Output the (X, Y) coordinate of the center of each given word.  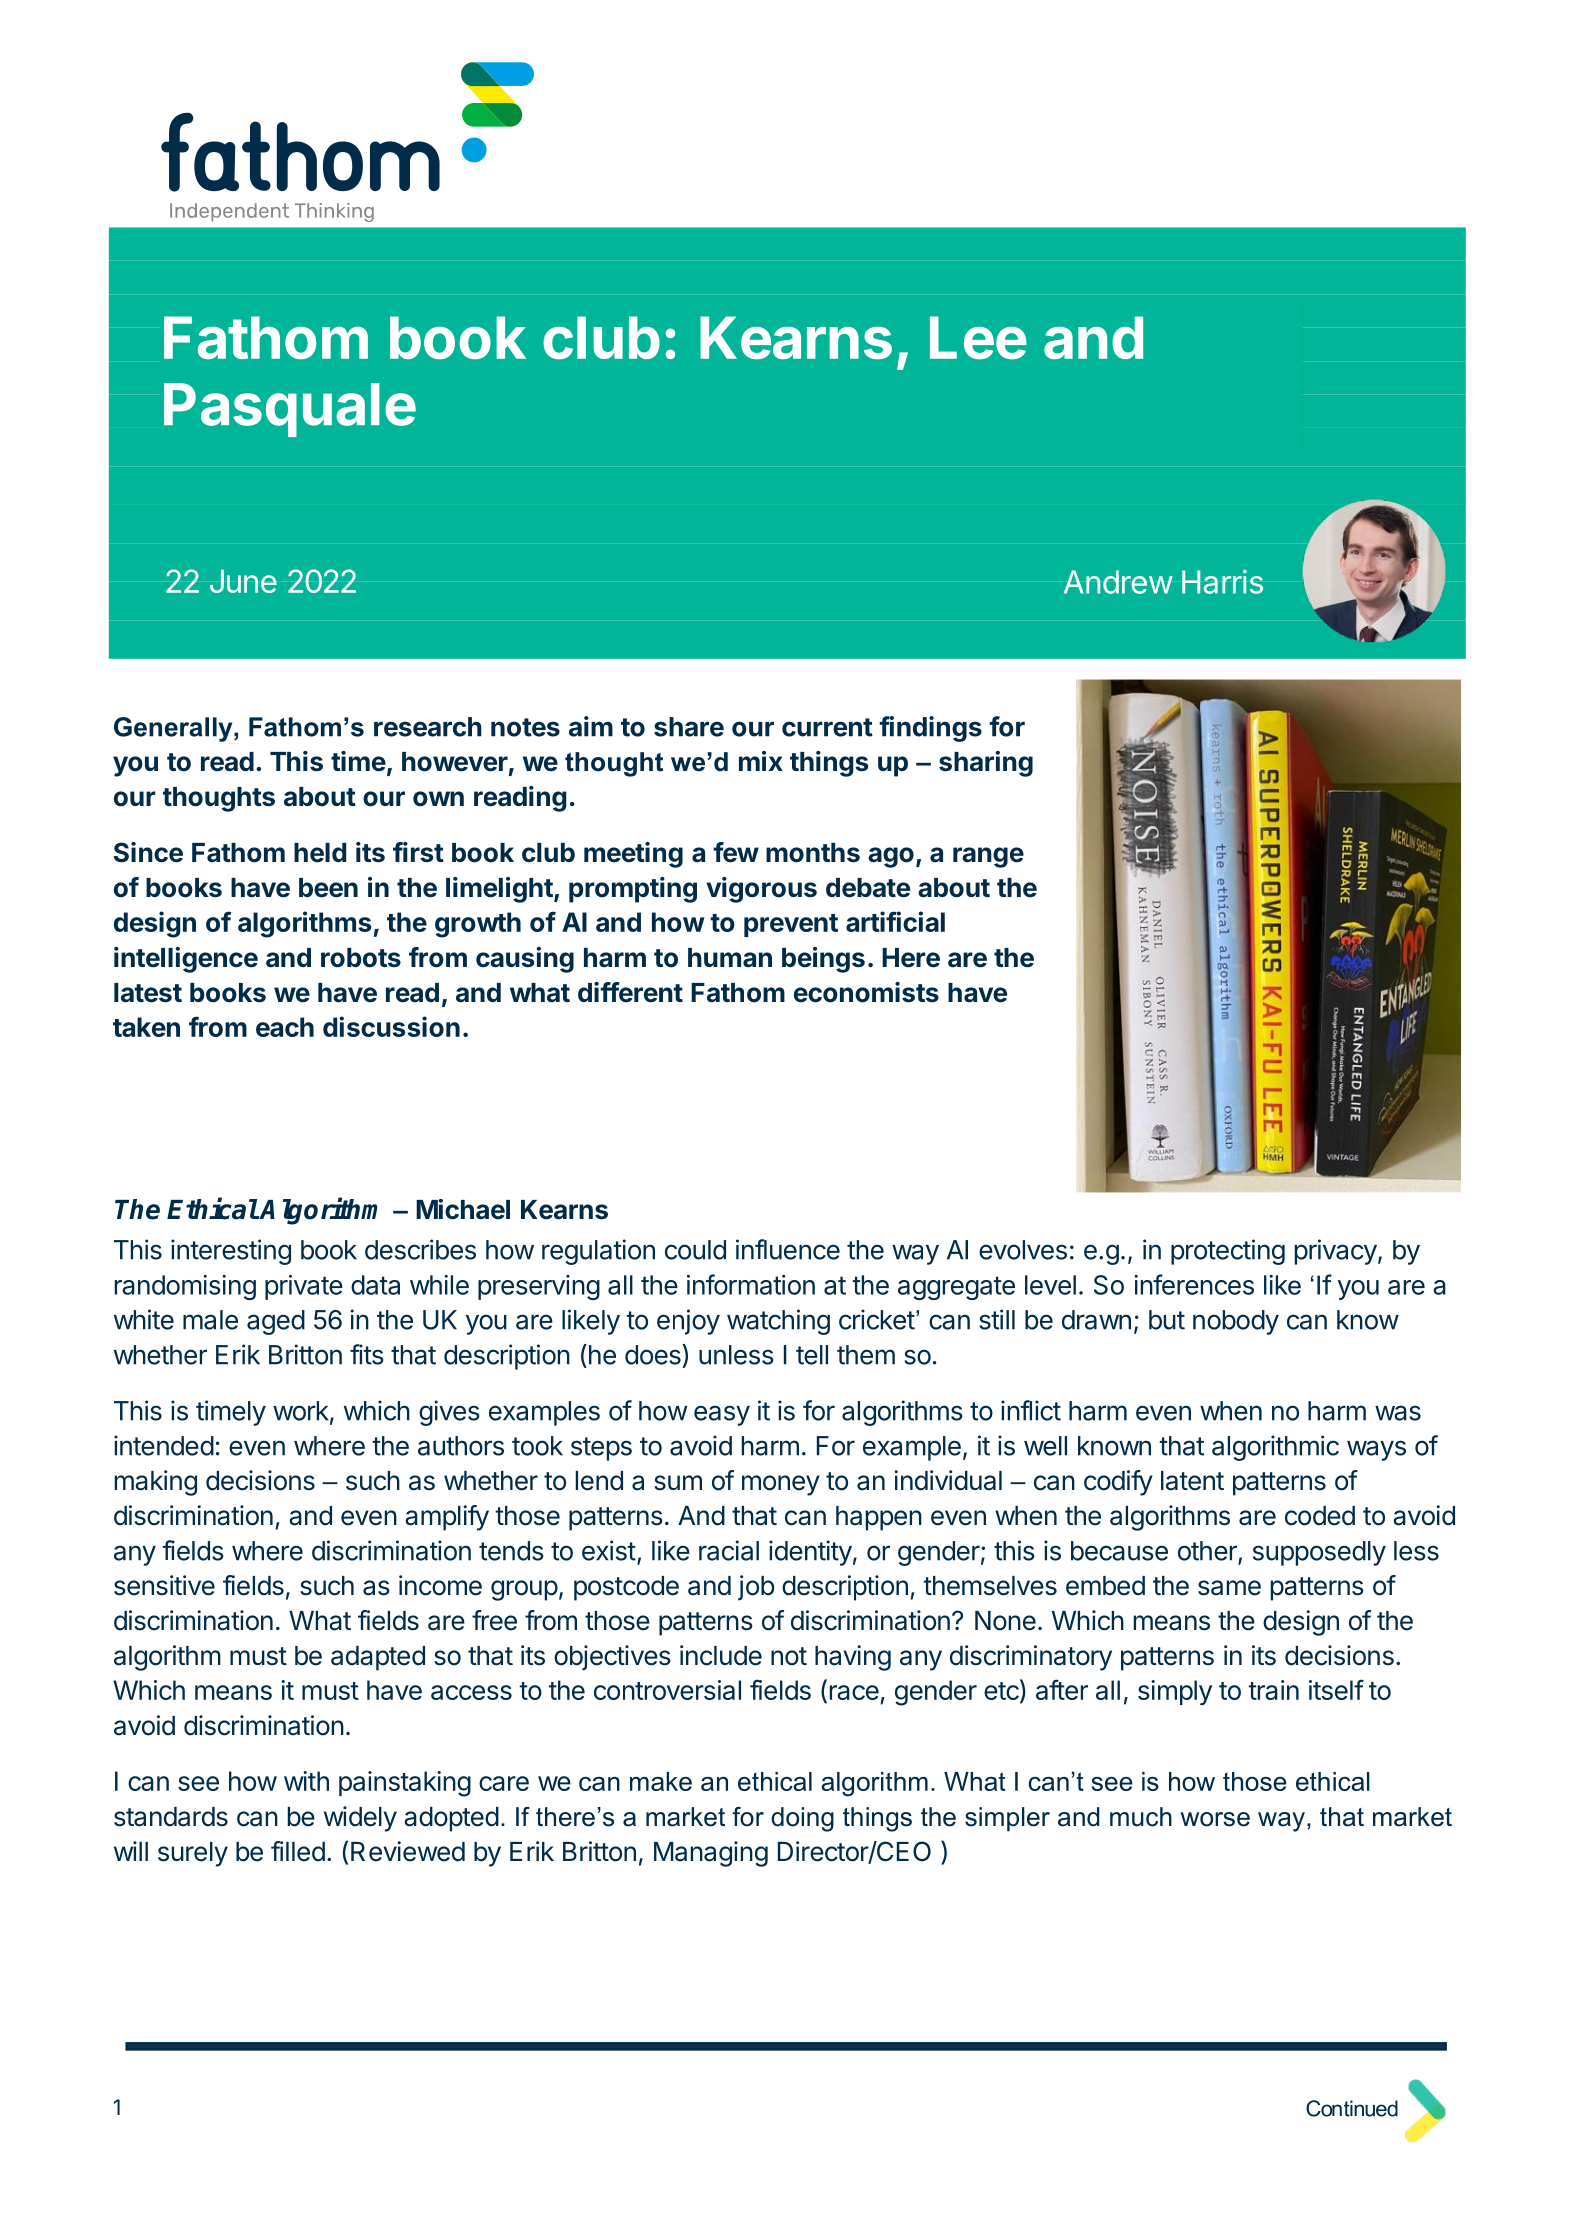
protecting (1228, 1252)
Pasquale (290, 410)
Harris (1222, 582)
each (285, 1027)
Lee (978, 338)
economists (866, 992)
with (306, 1781)
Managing (711, 1854)
